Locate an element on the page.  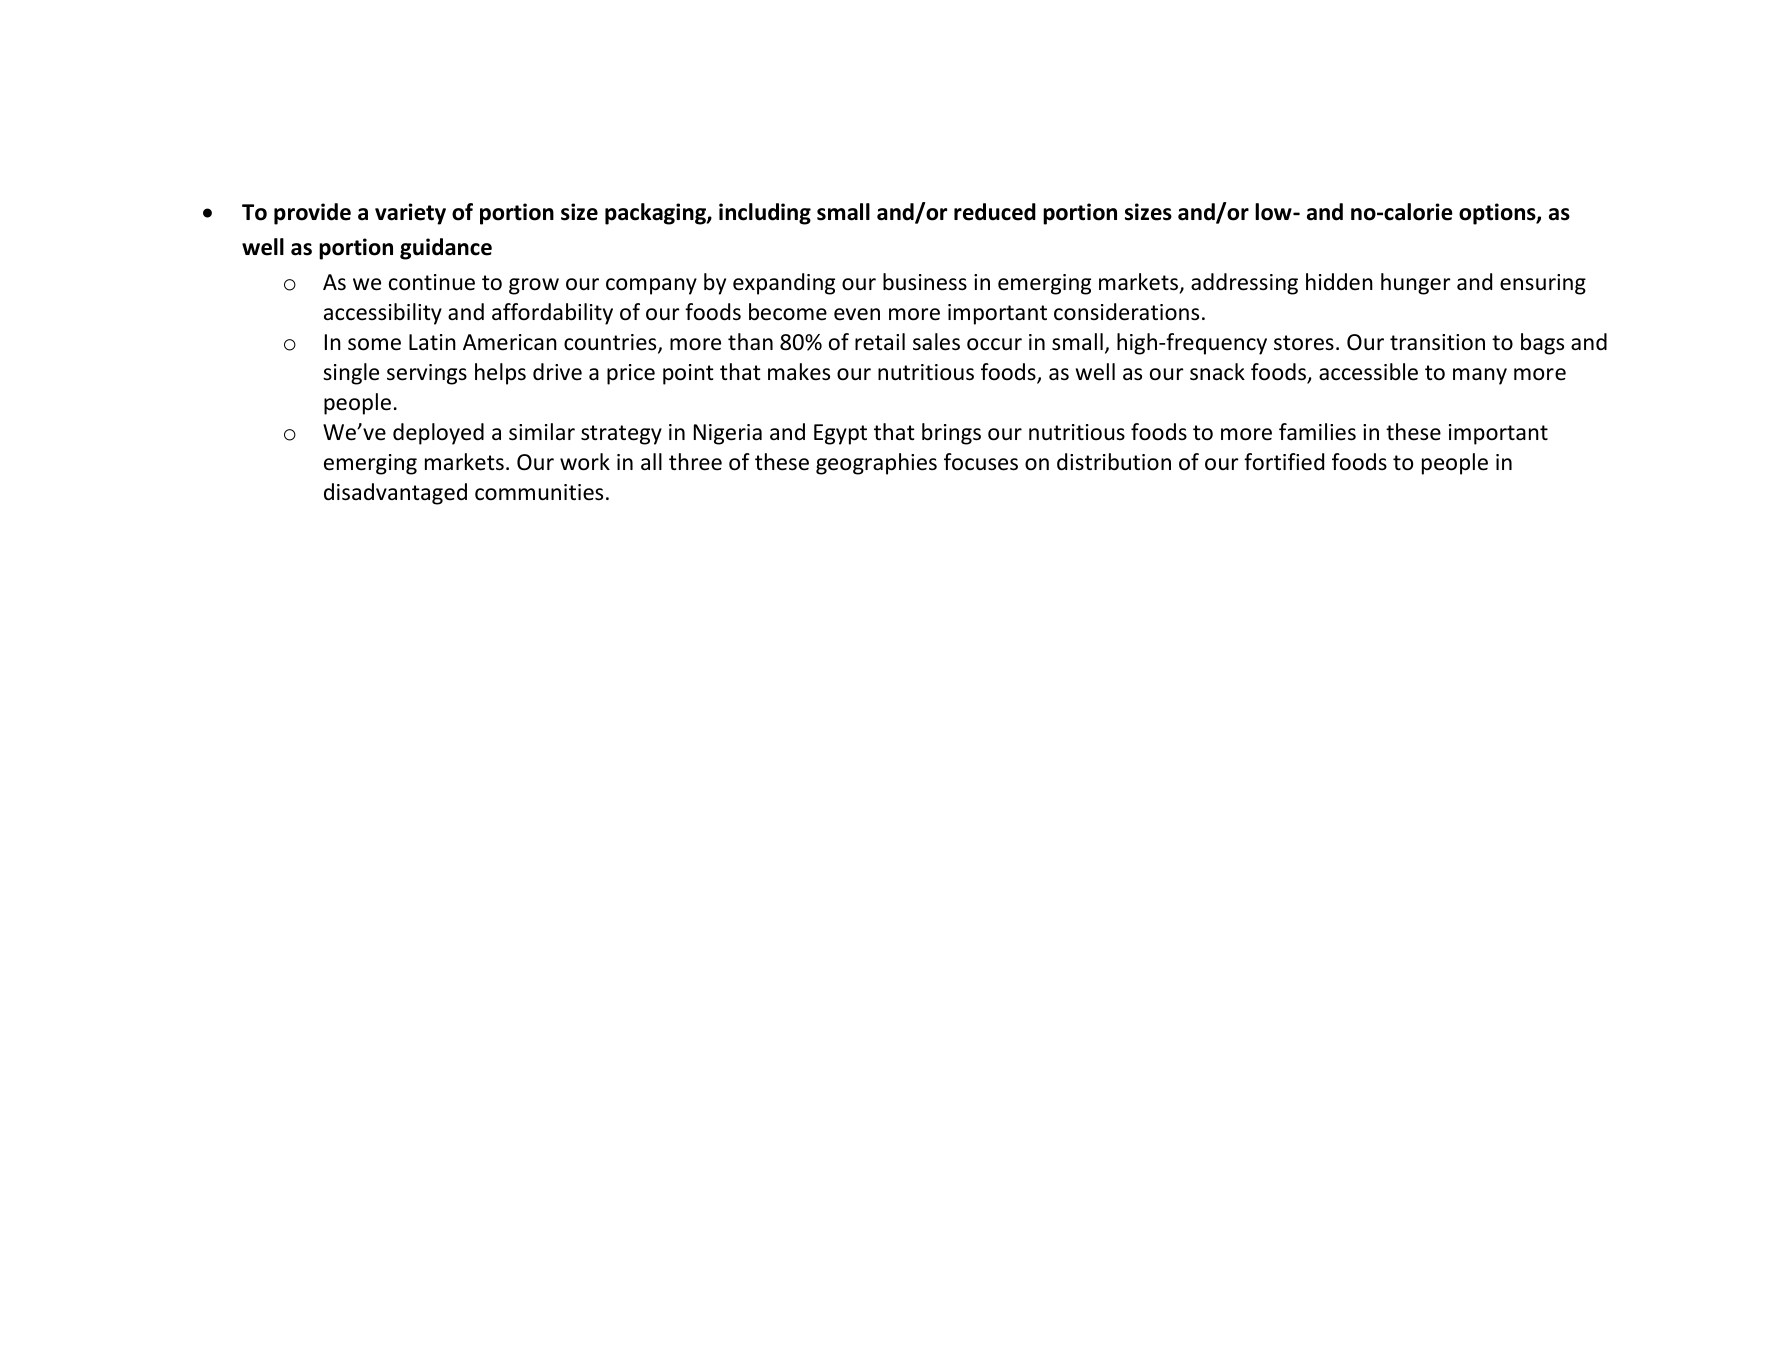
transition is located at coordinates (1437, 342).
